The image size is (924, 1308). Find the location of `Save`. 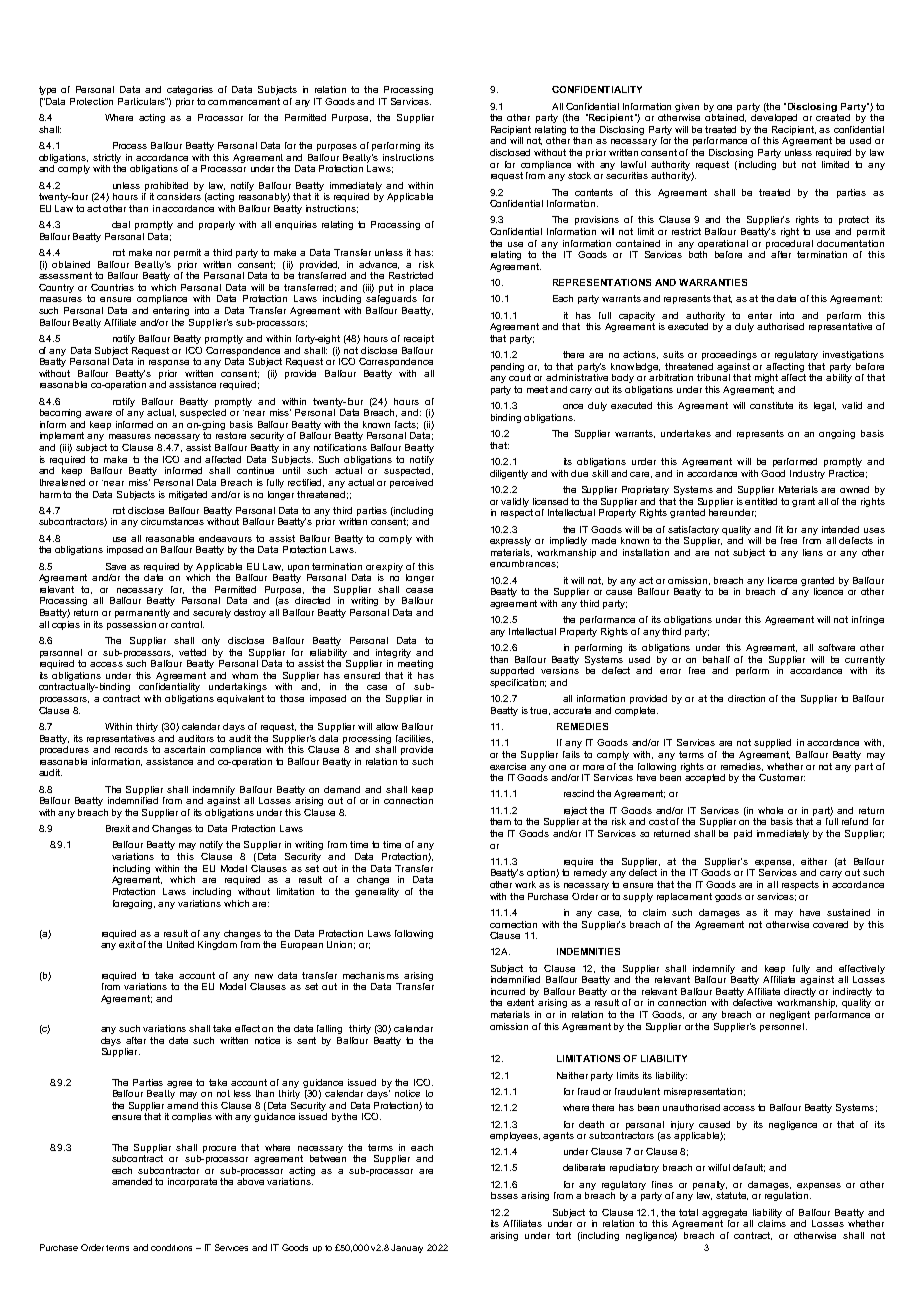

Save is located at coordinates (116, 566).
